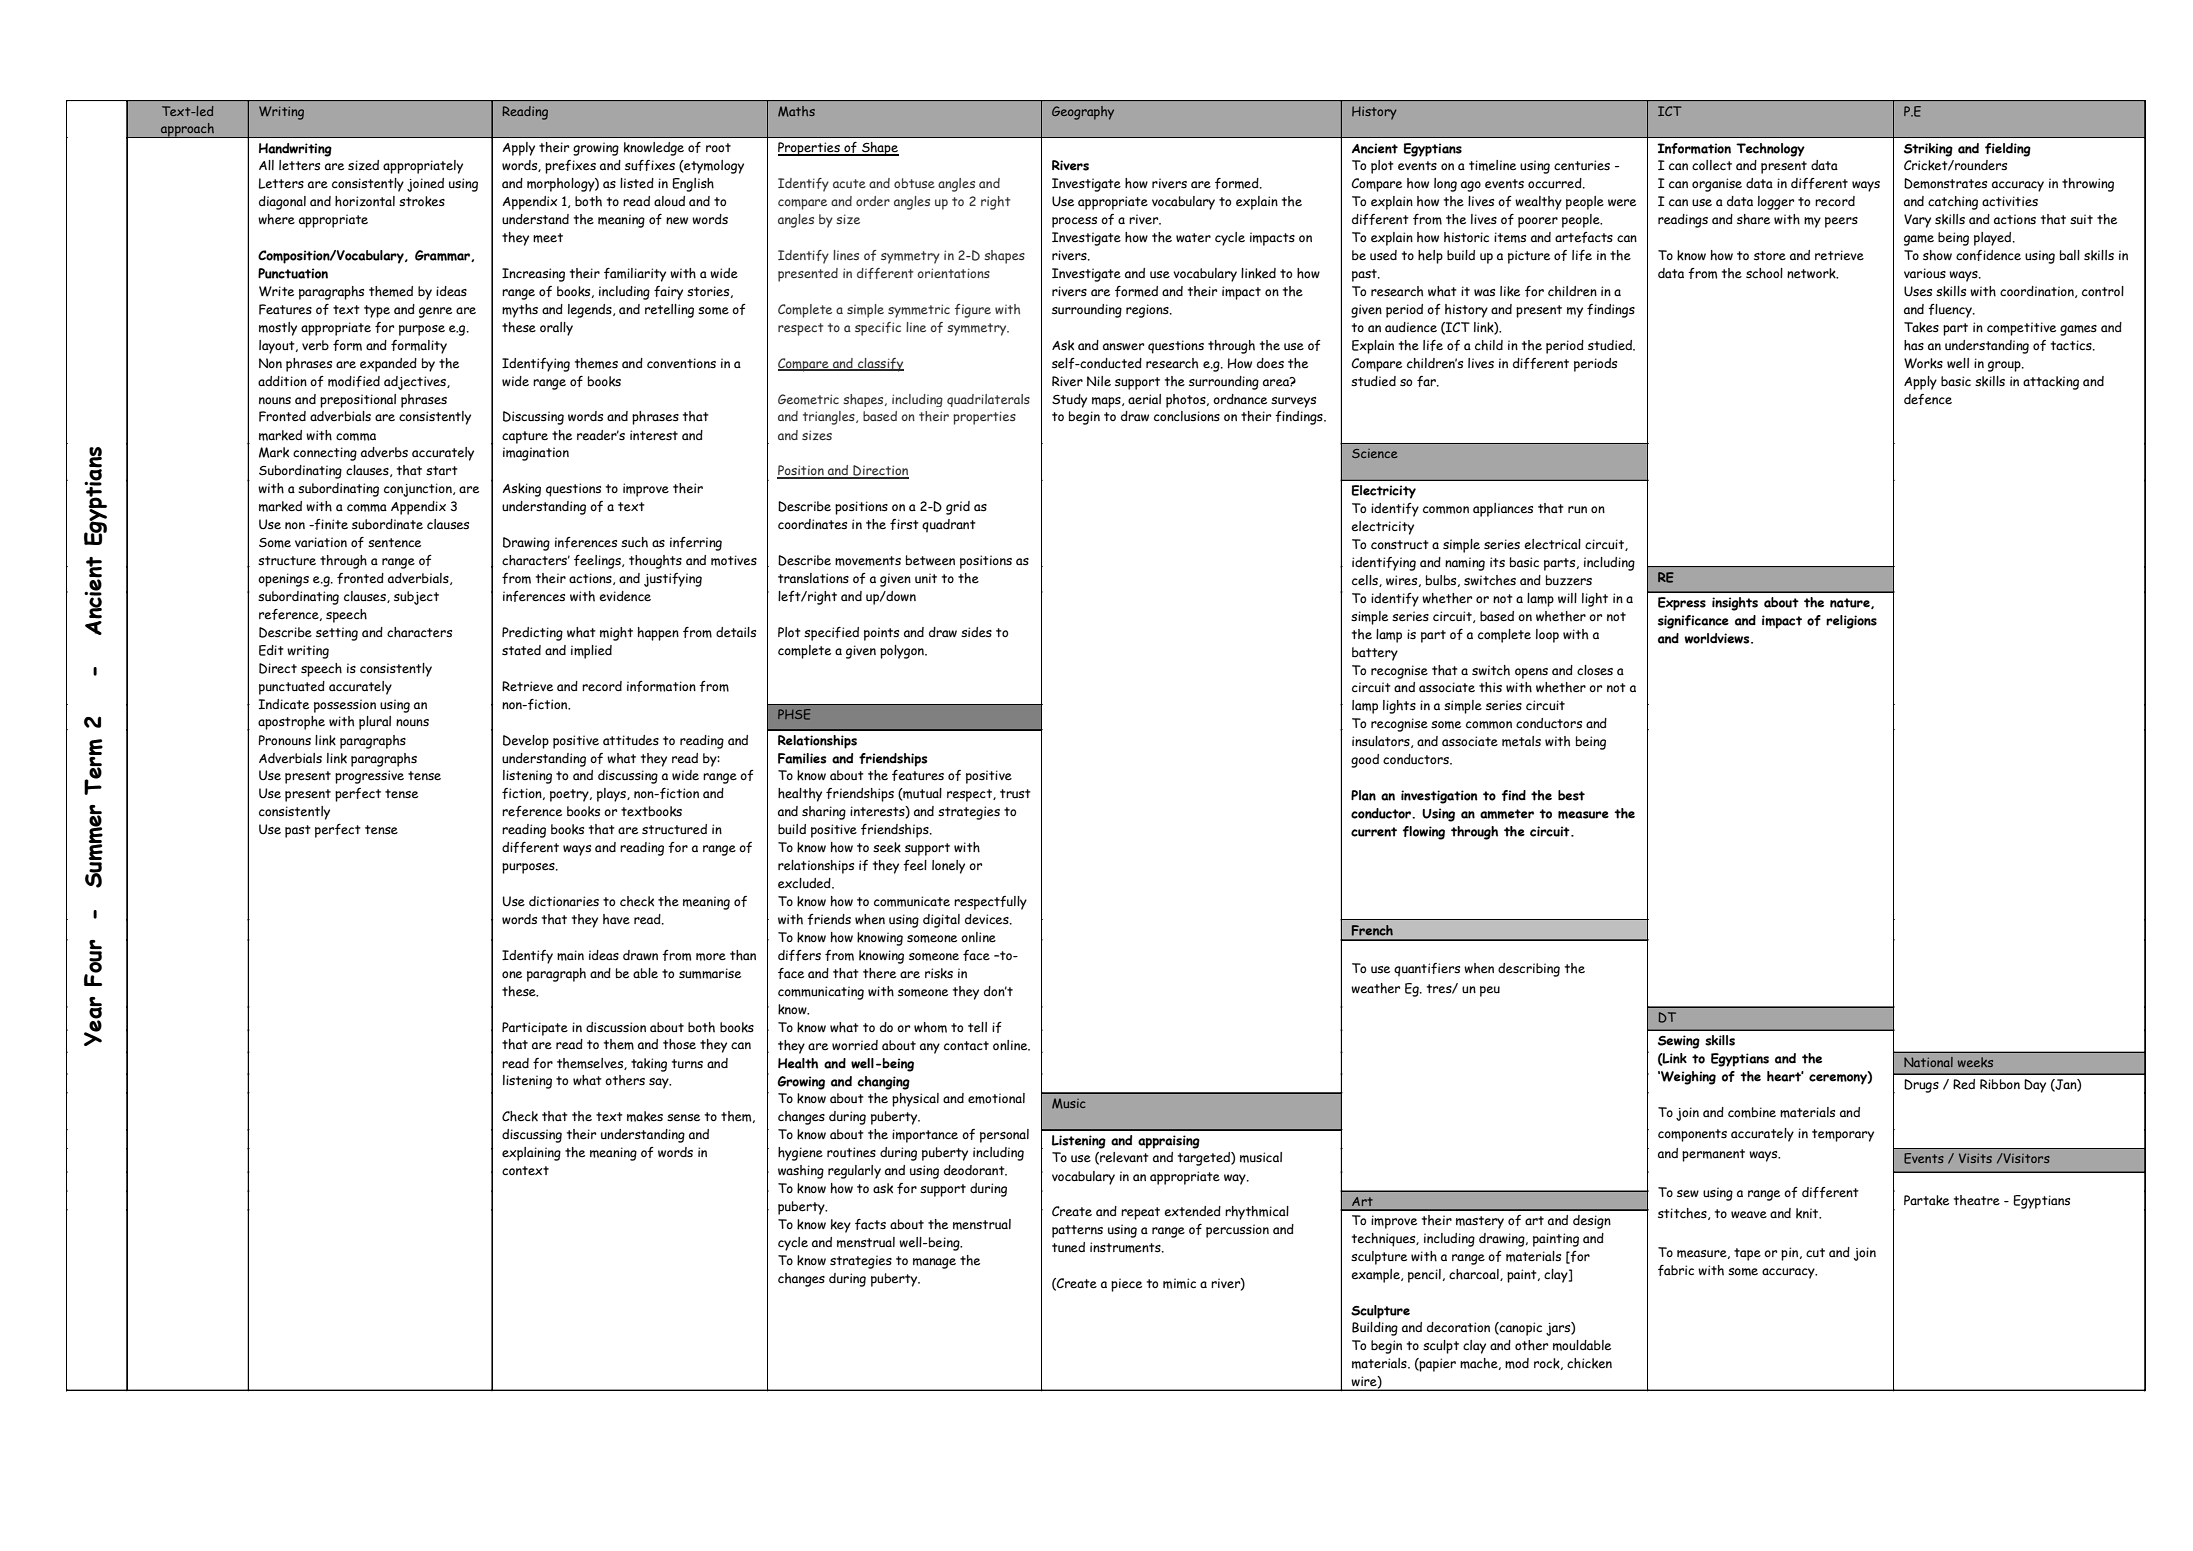 Image resolution: width=2193 pixels, height=1551 pixels. What do you see at coordinates (375, 723) in the screenshot?
I see `plural` at bounding box center [375, 723].
